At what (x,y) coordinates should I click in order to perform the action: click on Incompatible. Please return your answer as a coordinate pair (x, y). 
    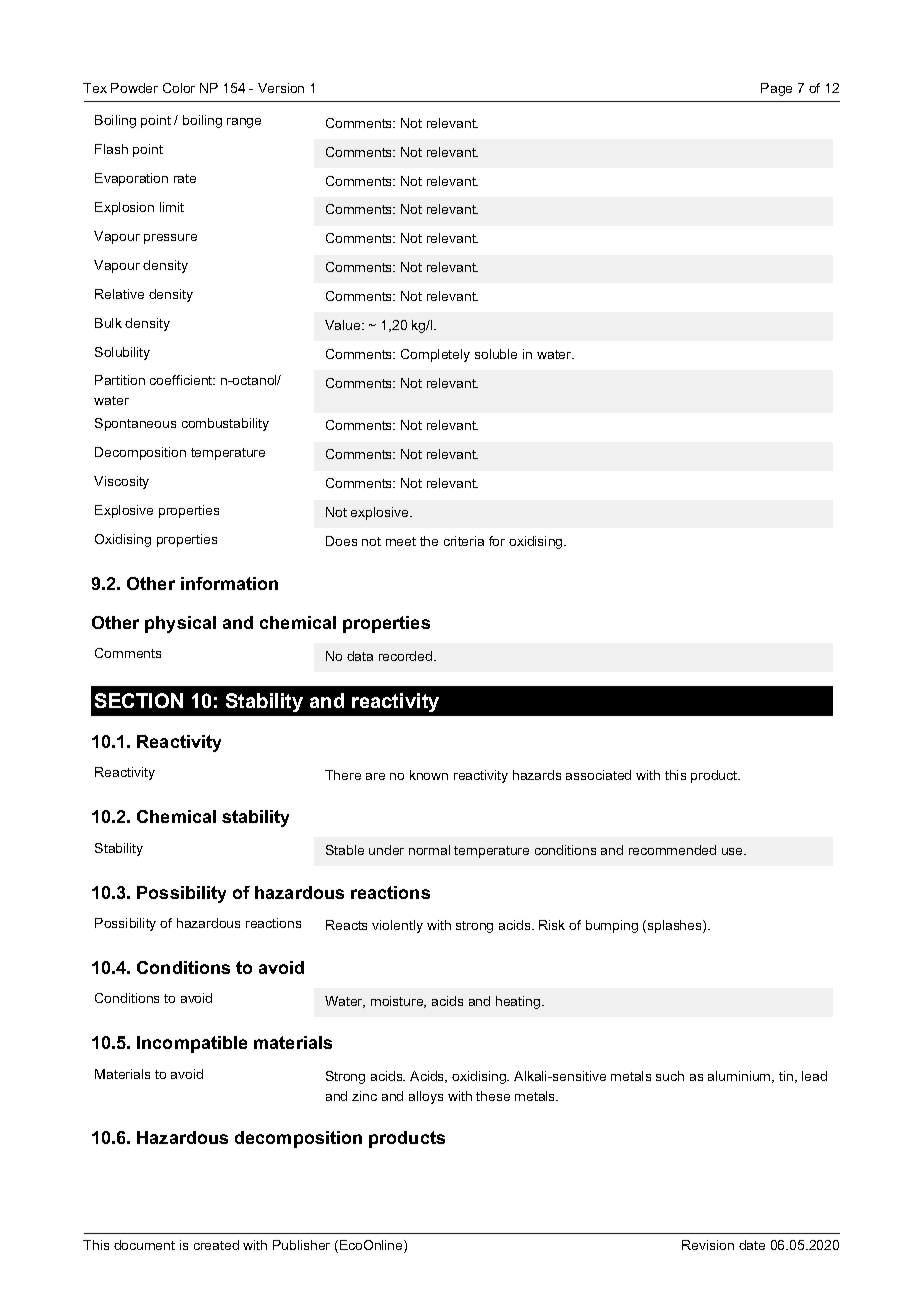
    Looking at the image, I should click on (192, 1044).
